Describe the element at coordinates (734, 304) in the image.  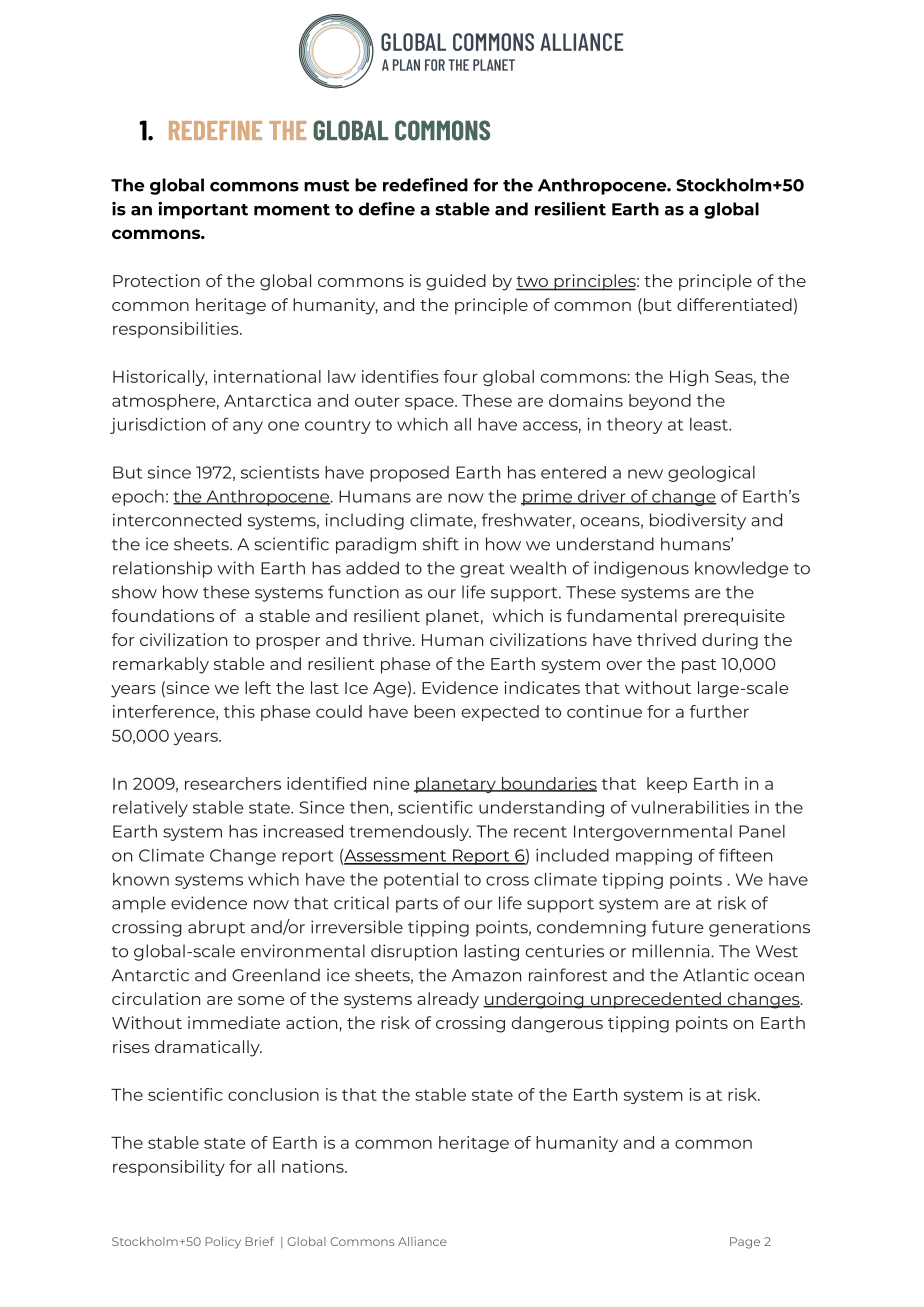
I see `differentiated` at that location.
